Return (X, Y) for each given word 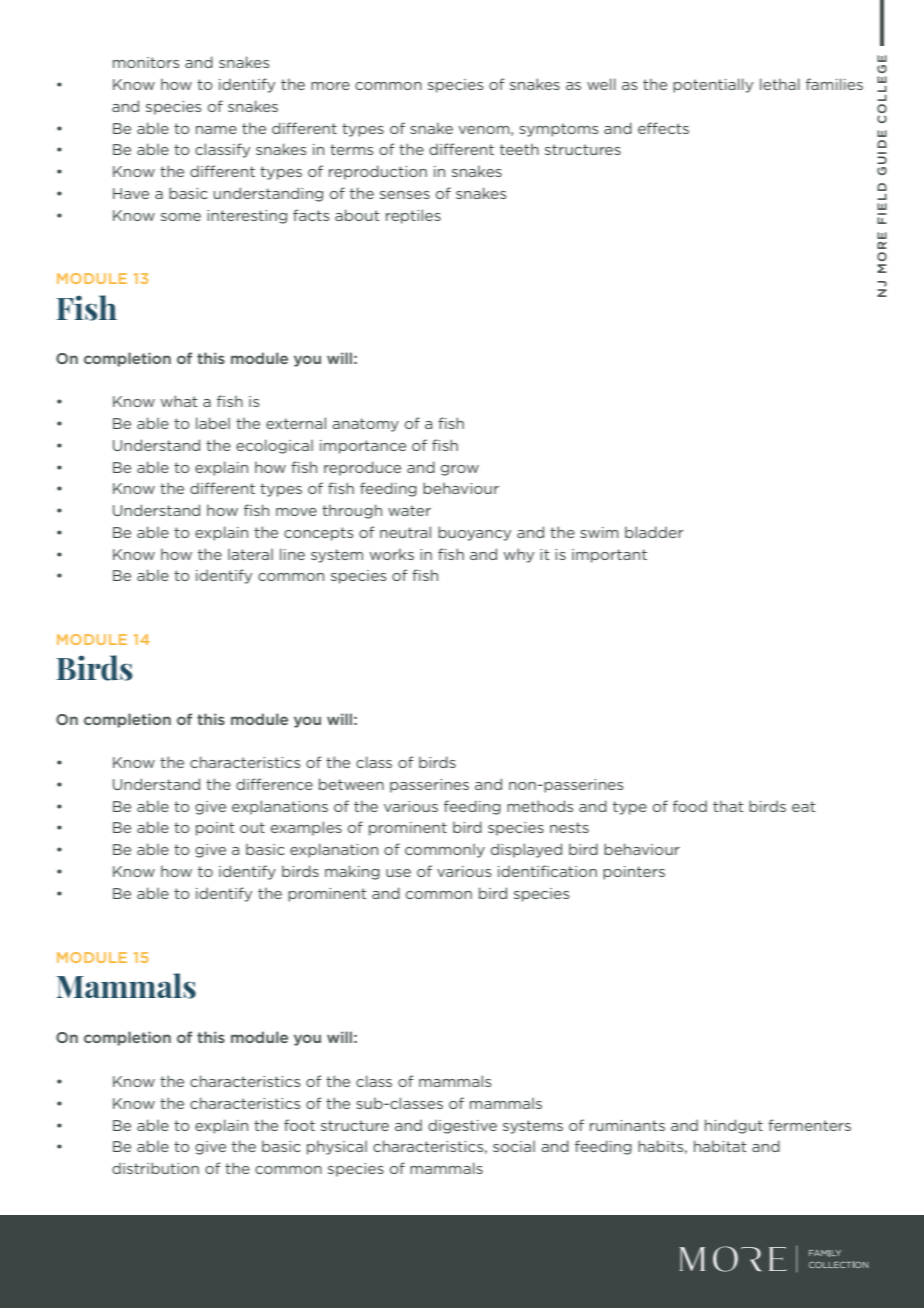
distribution (155, 1168)
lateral (250, 554)
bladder (654, 532)
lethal (780, 84)
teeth (519, 149)
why (518, 555)
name (216, 130)
